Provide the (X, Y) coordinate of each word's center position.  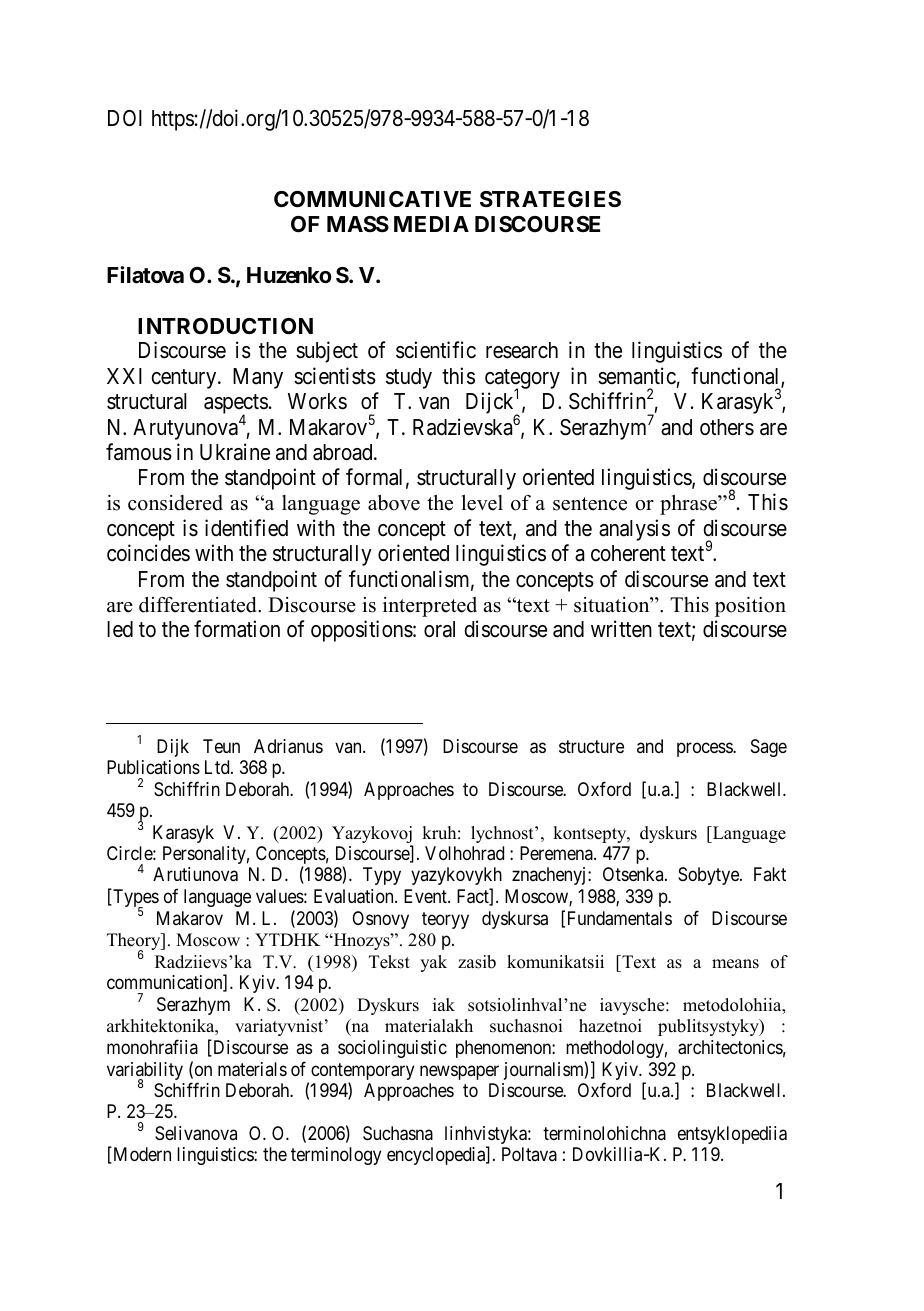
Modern (141, 1155)
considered (175, 503)
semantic (637, 376)
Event (426, 896)
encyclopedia (437, 1156)
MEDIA (431, 224)
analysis (634, 530)
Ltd (218, 767)
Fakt (770, 874)
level (482, 503)
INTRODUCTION (225, 326)
